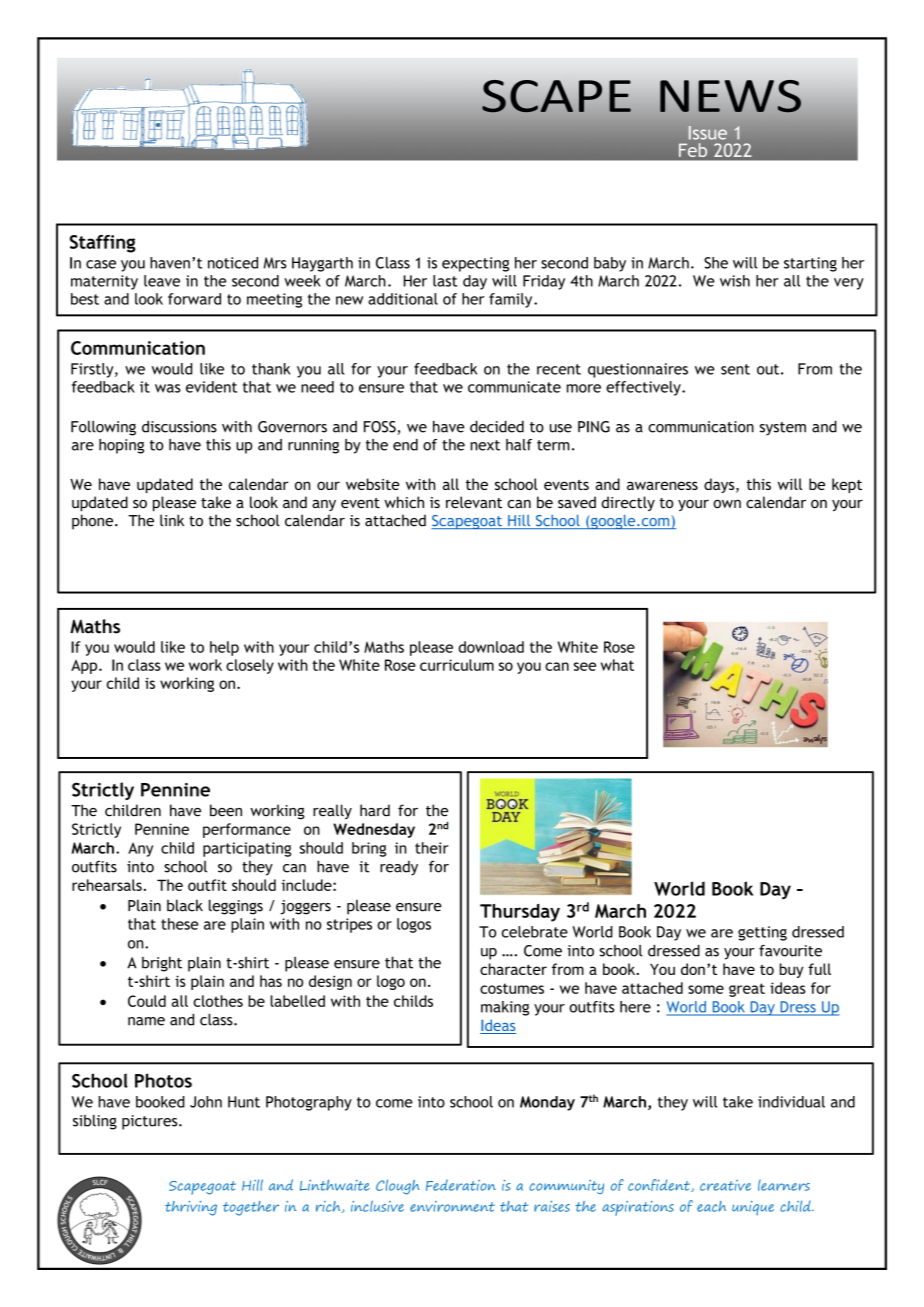 Image resolution: width=924 pixels, height=1307 pixels. I want to click on help, so click(224, 648).
